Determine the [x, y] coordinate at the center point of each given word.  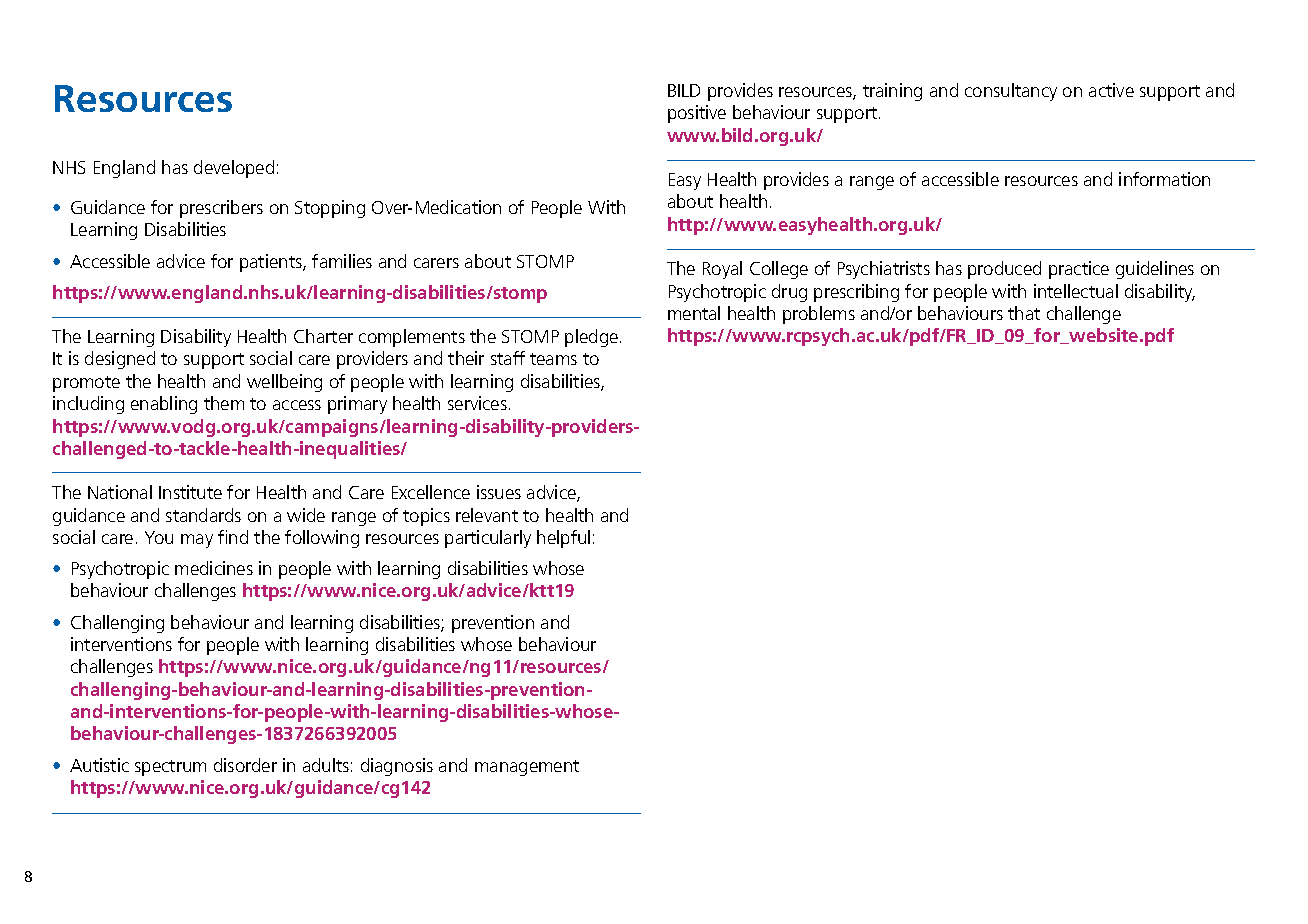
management [527, 768]
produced [1004, 270]
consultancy [1011, 92]
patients [272, 263]
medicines [214, 568]
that [1024, 313]
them [224, 403]
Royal [722, 270]
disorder [245, 765]
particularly [488, 539]
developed [234, 169]
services [477, 403]
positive [697, 114]
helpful [563, 539]
